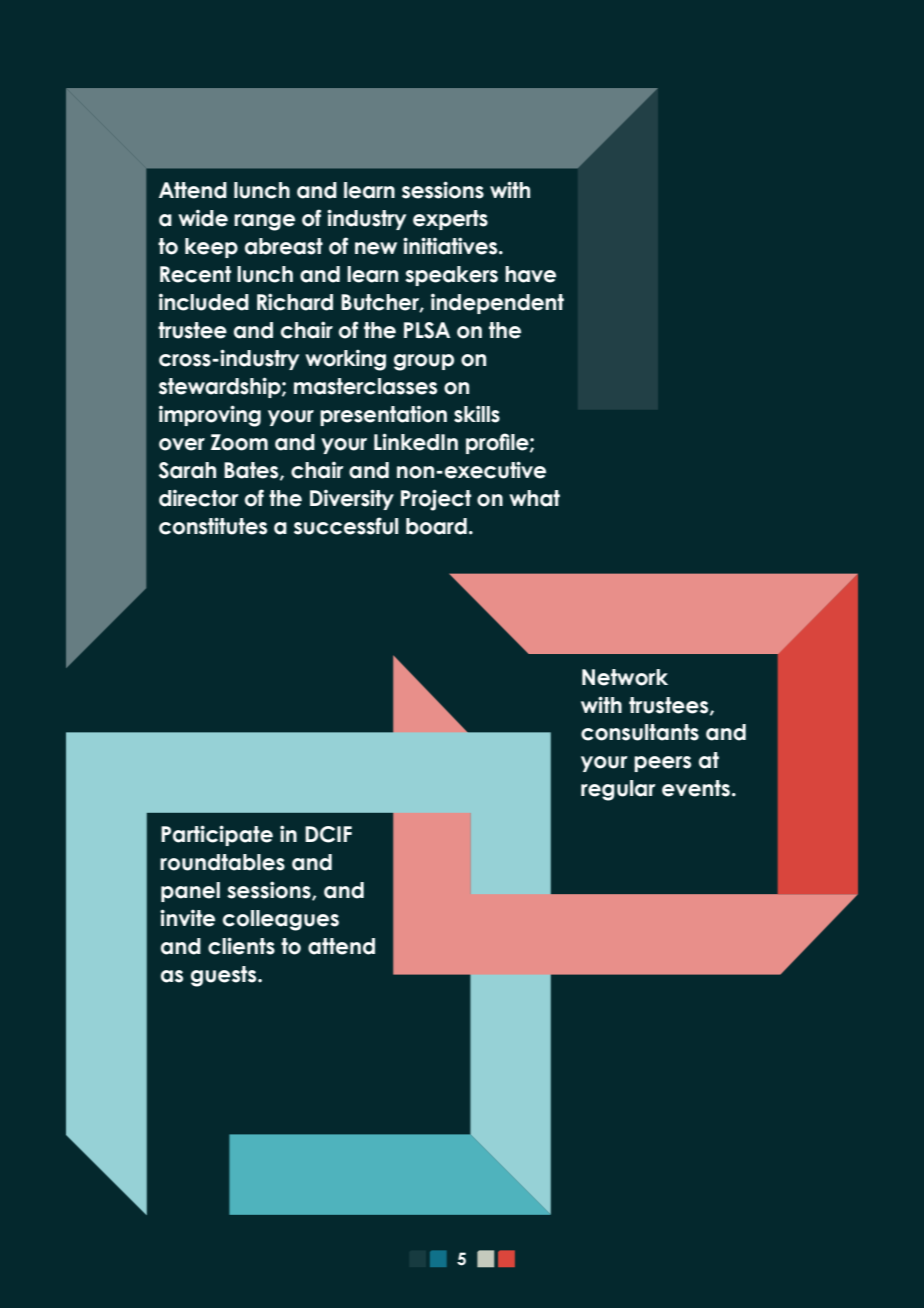 The image size is (924, 1308). What do you see at coordinates (530, 274) in the page?
I see `have` at bounding box center [530, 274].
